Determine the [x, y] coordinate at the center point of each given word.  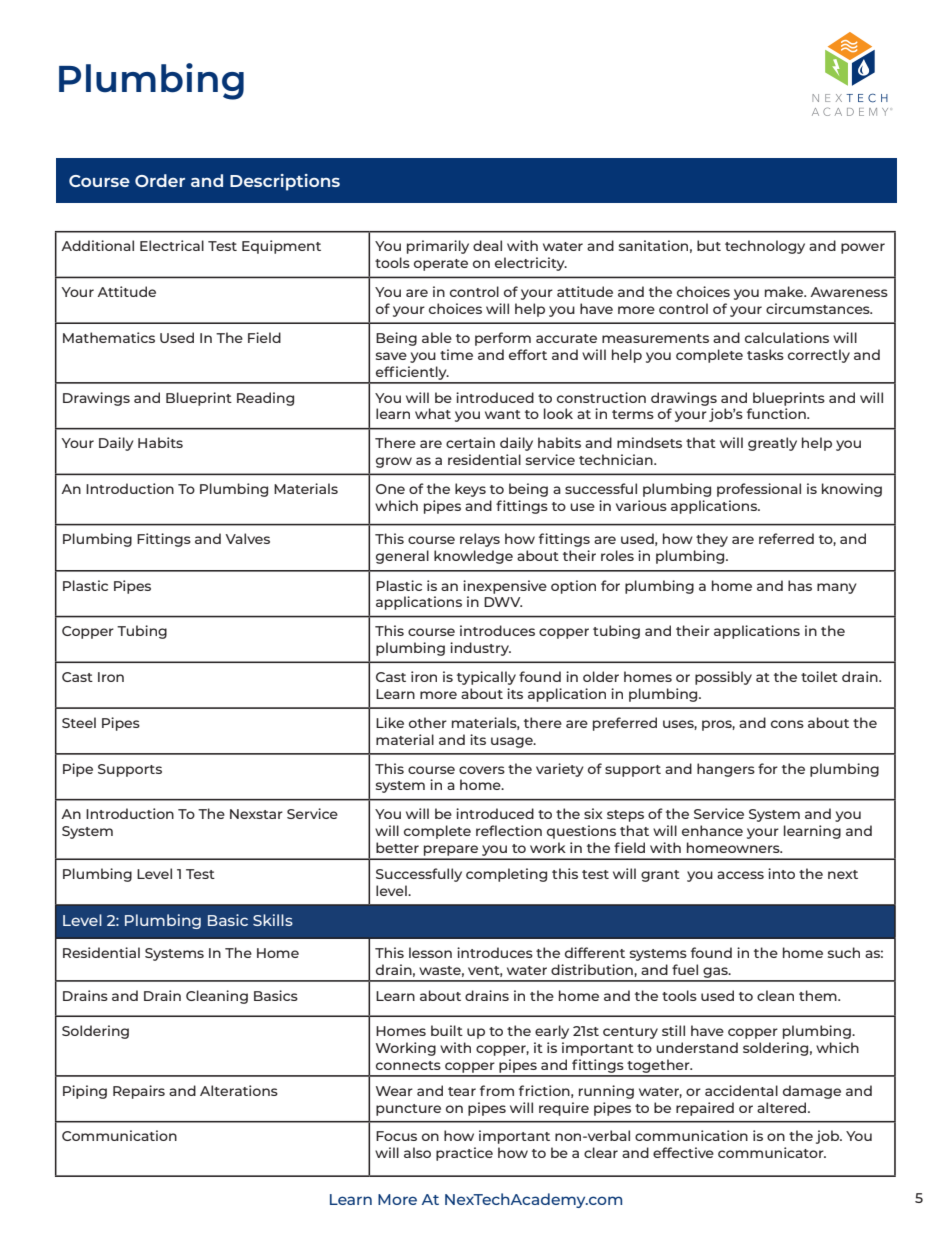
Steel [79, 722]
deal [487, 245]
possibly [723, 678]
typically [486, 678]
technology [765, 247]
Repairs [139, 1092]
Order [160, 180]
